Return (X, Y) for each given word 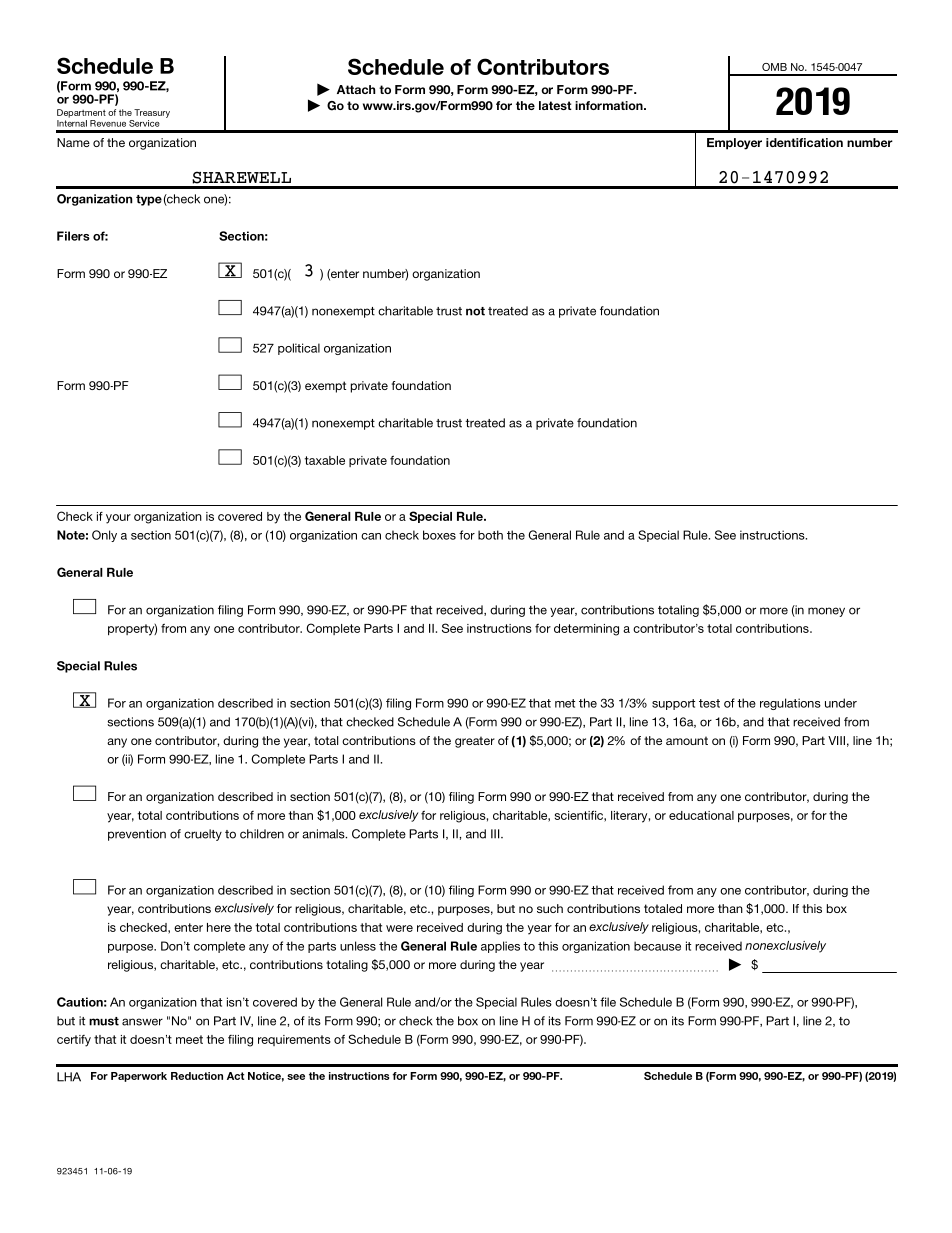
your (118, 519)
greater (475, 742)
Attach (356, 89)
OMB (774, 67)
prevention (137, 835)
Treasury (152, 113)
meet (189, 1039)
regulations (790, 704)
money (826, 612)
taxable (325, 460)
